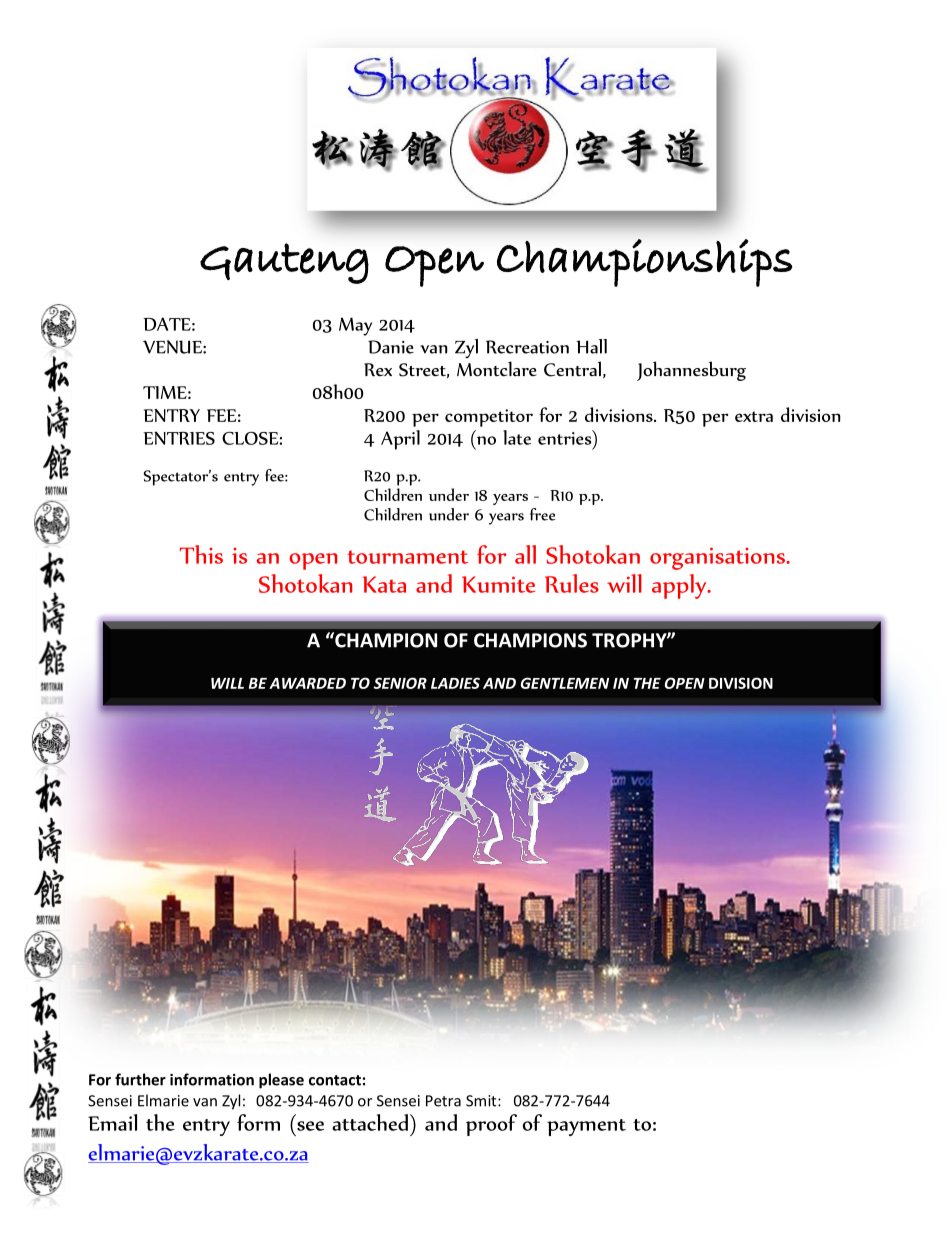 Image resolution: width=952 pixels, height=1233 pixels. I want to click on Rex, so click(378, 370).
